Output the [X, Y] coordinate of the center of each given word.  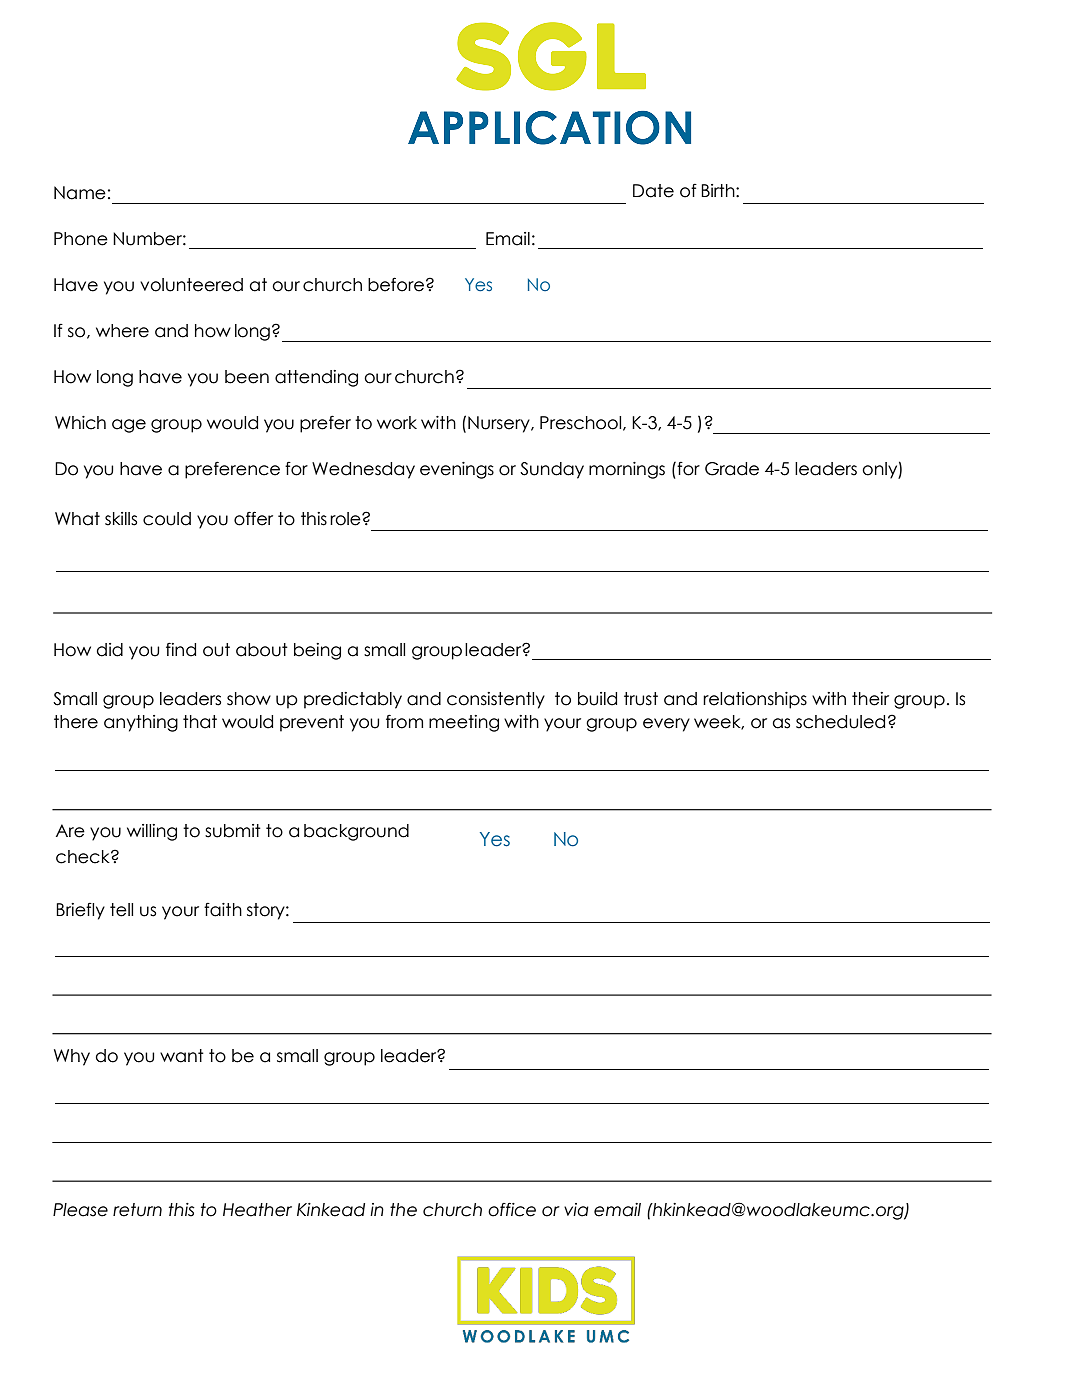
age [129, 426]
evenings [457, 470]
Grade [732, 469]
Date [653, 191]
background [356, 832]
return [137, 1210]
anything [141, 723]
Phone [81, 239]
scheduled [840, 722]
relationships [755, 700]
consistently [496, 700]
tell [121, 910]
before [396, 284]
